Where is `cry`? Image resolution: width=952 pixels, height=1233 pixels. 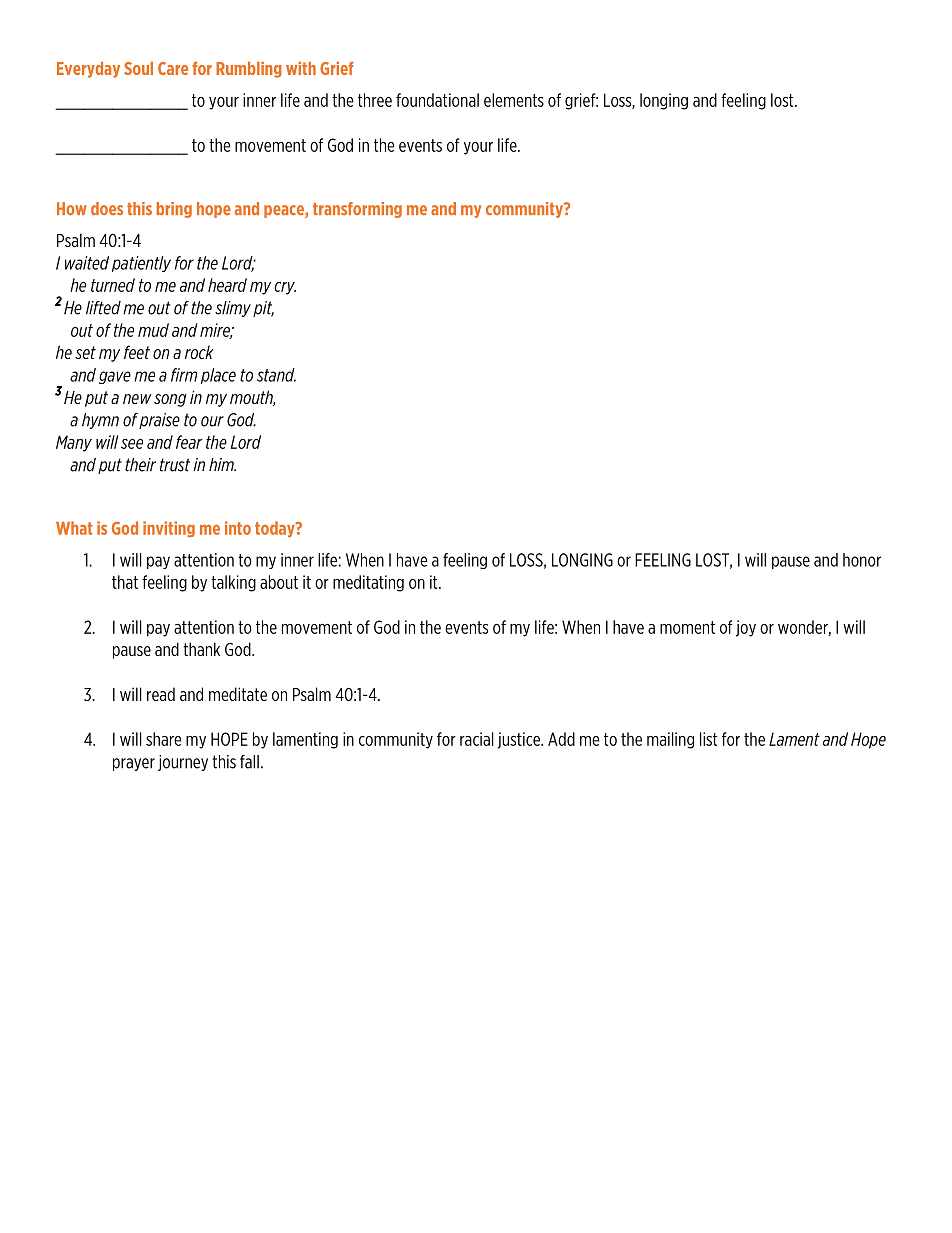
cry is located at coordinates (285, 288).
